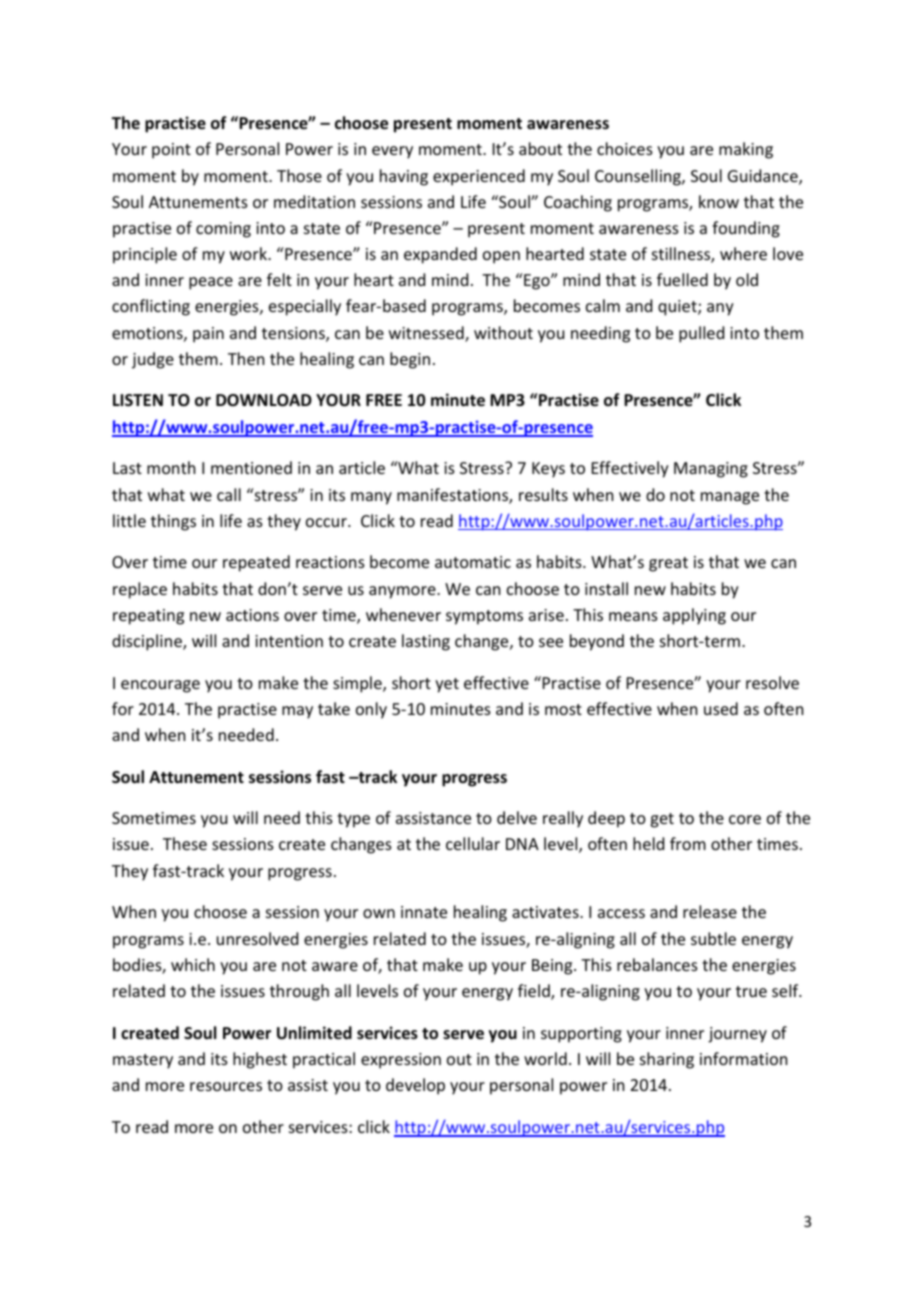 The image size is (924, 1308). I want to click on begin, so click(410, 360).
